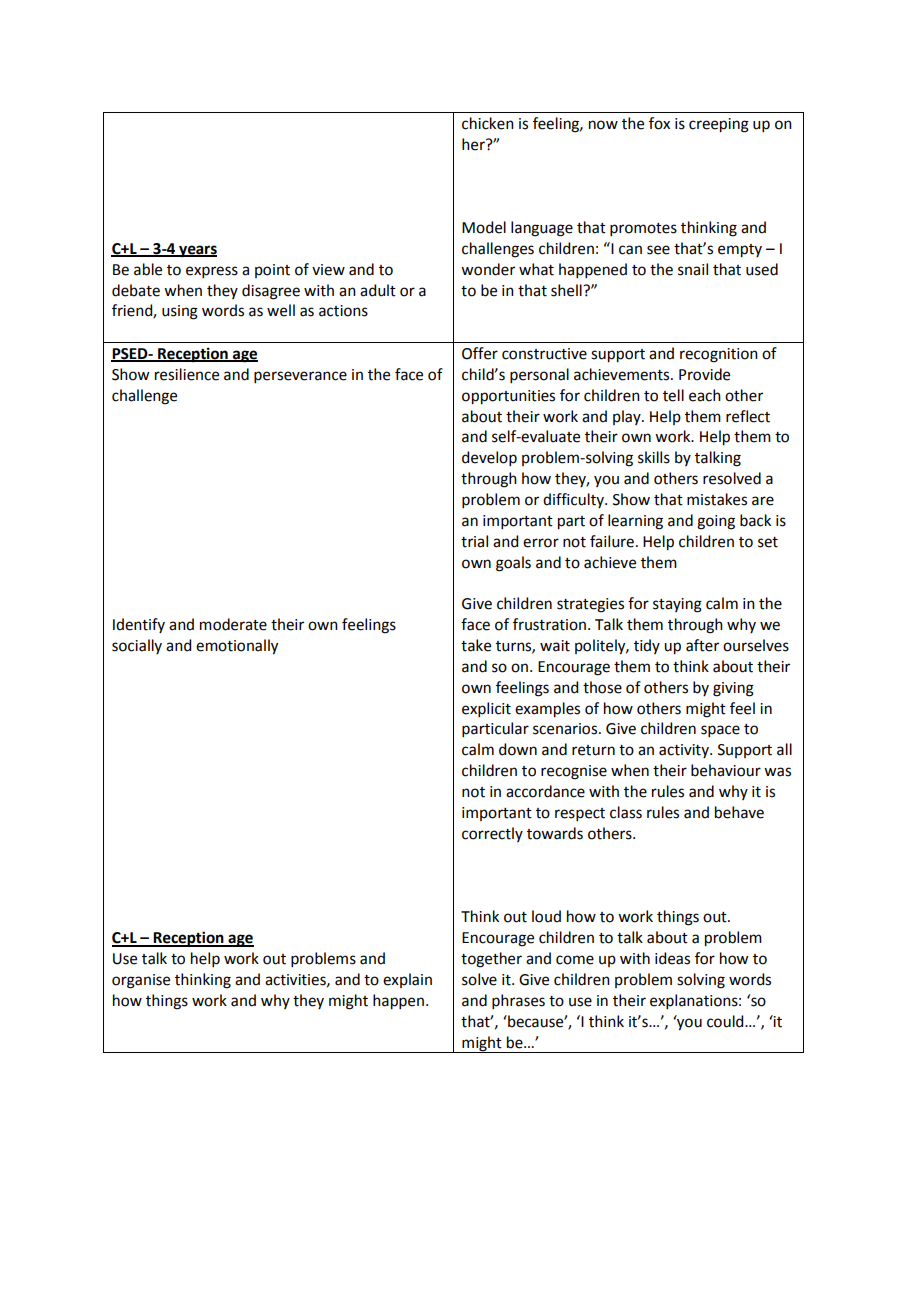 The image size is (924, 1308). I want to click on chicken, so click(488, 123).
